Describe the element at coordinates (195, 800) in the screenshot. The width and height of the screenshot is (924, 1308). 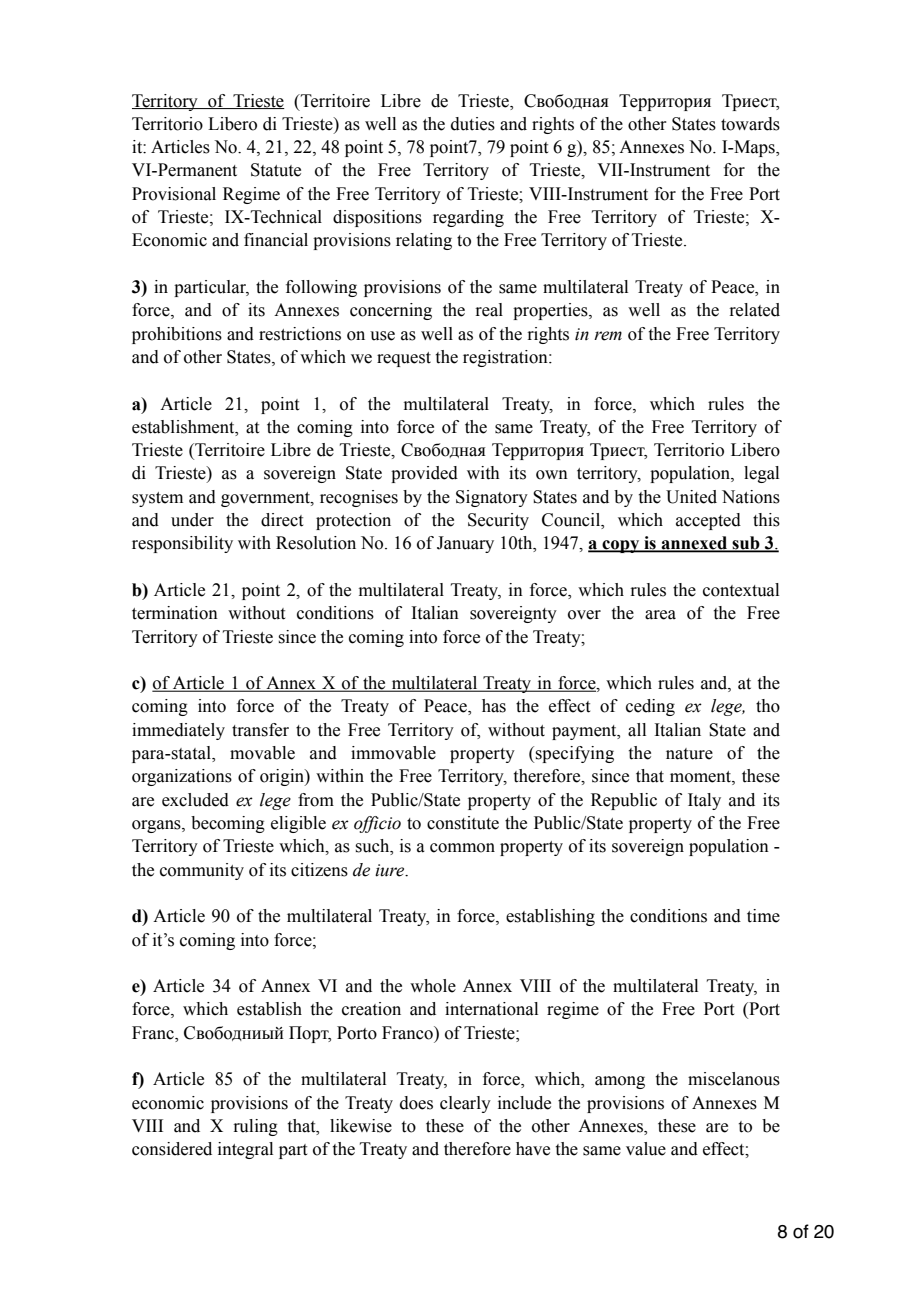
I see `excluded` at that location.
